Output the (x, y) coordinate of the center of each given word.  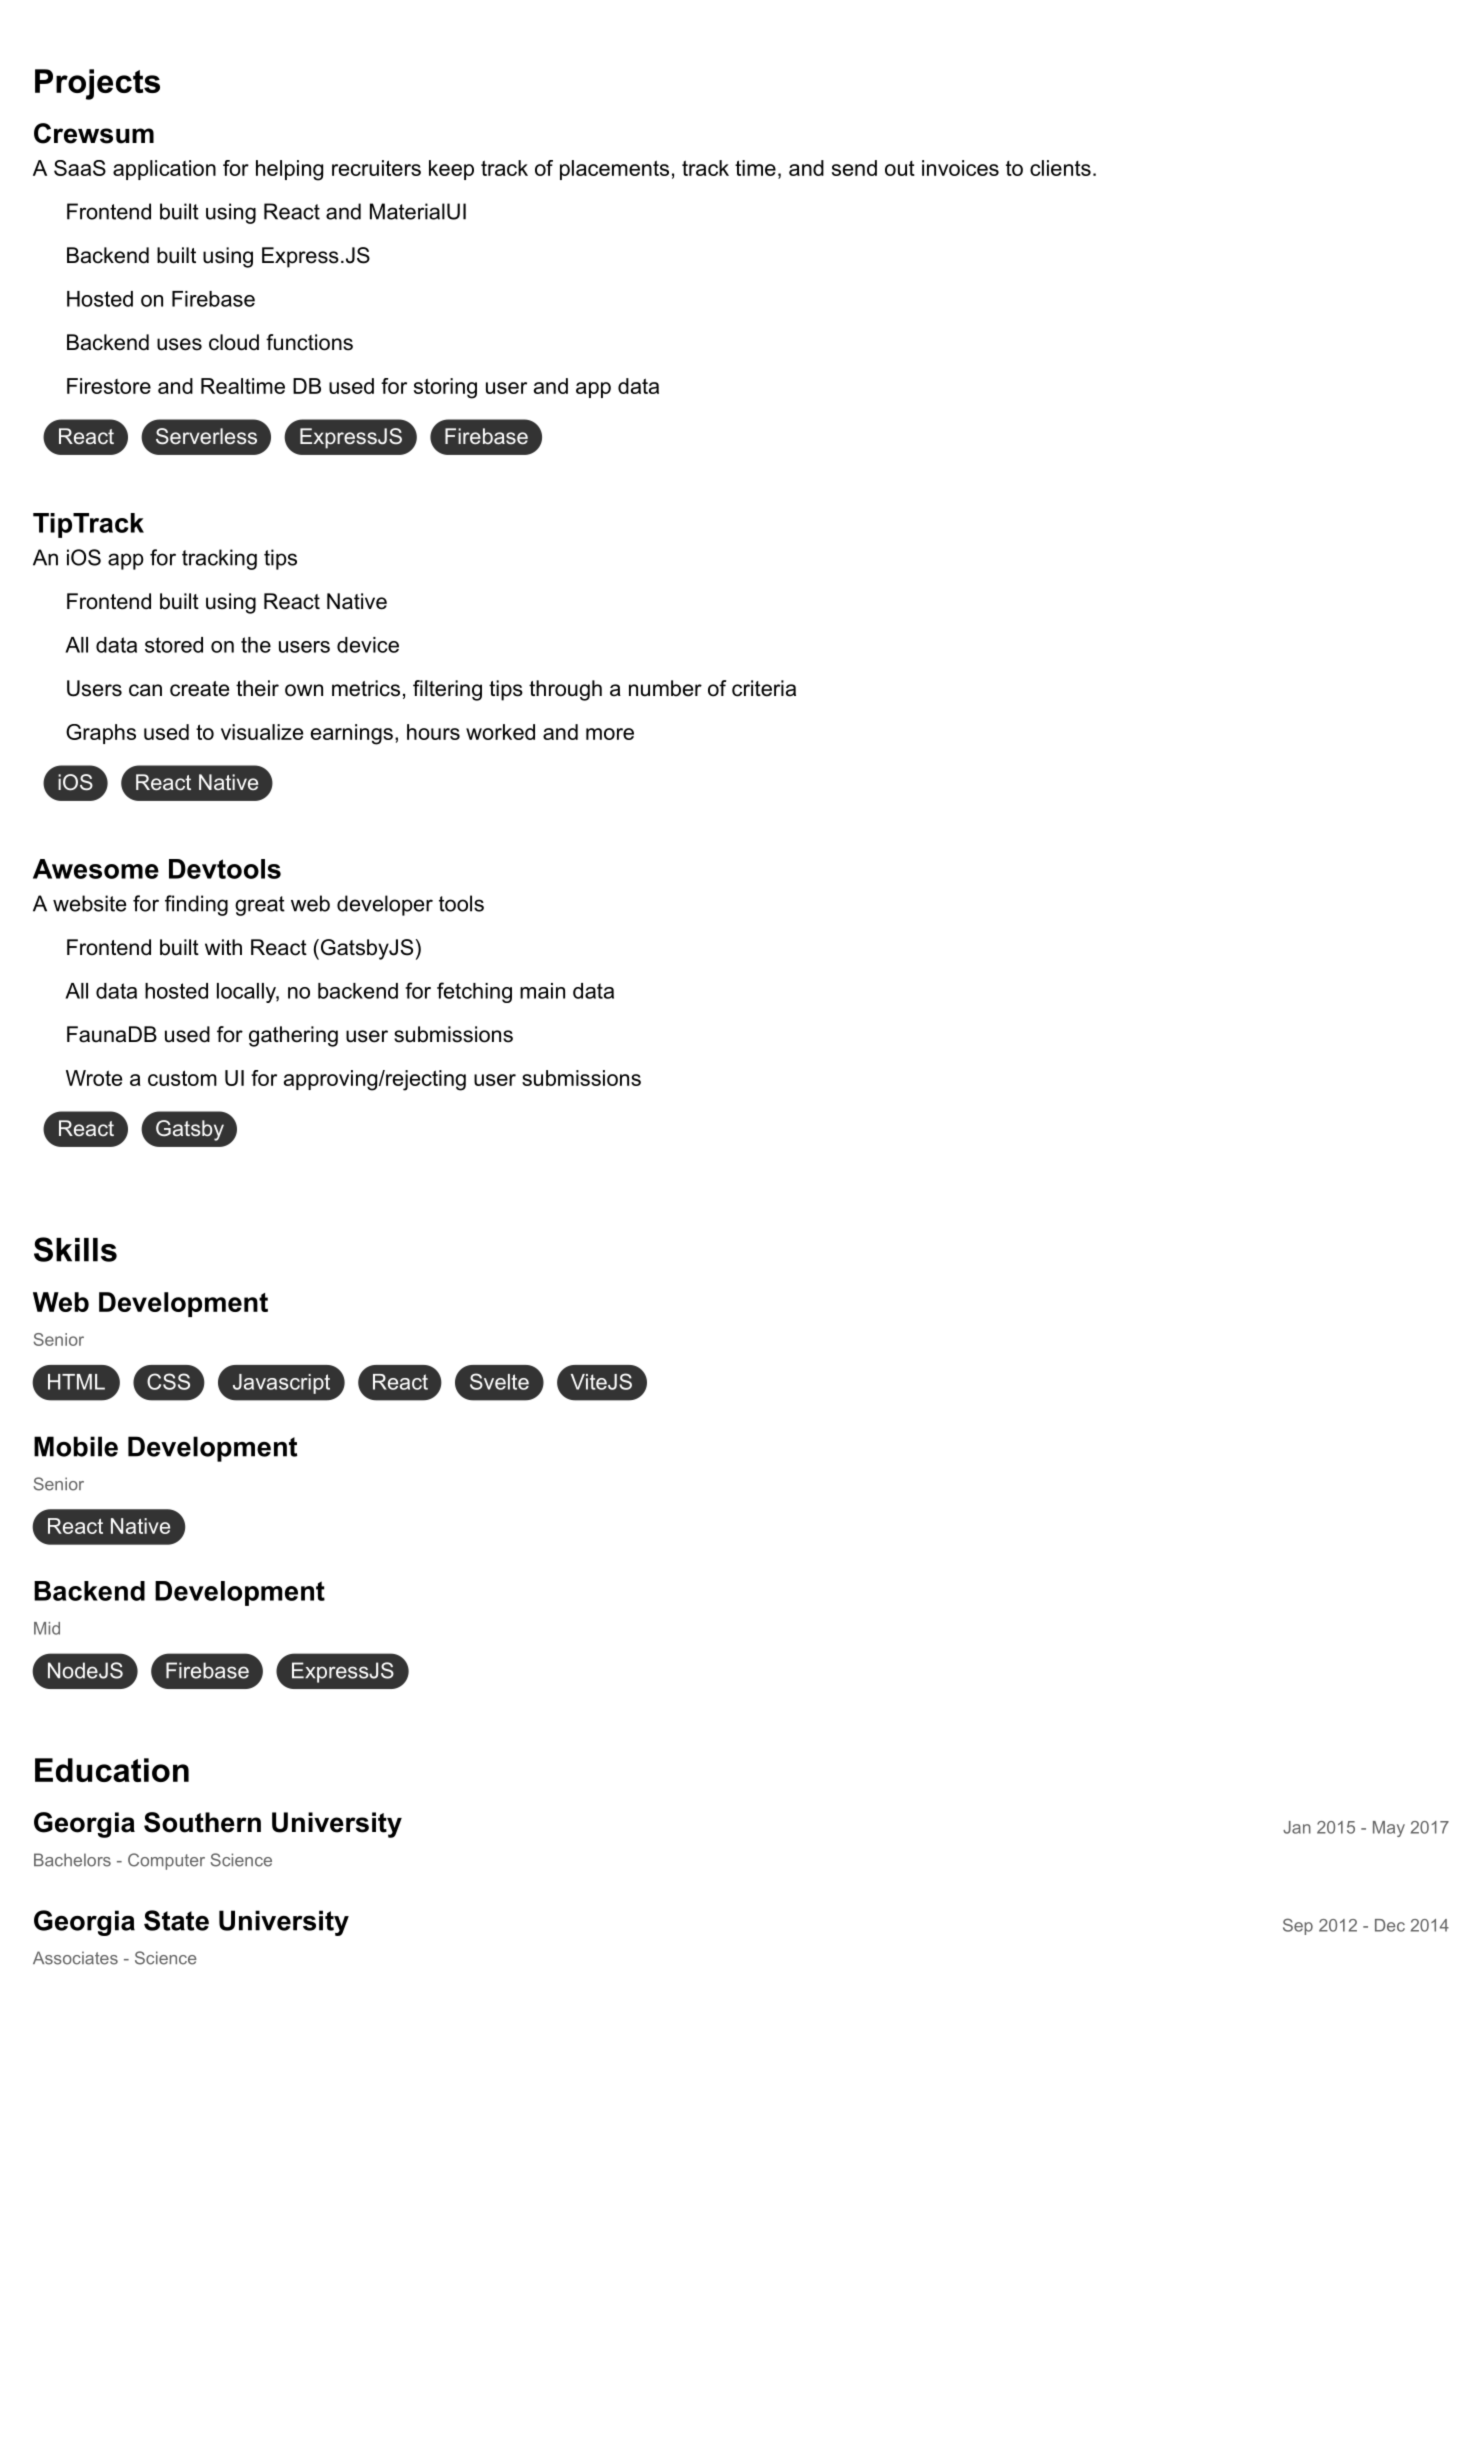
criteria (764, 688)
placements (614, 170)
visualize (262, 732)
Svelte (499, 1381)
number (665, 688)
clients (1060, 168)
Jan (1297, 1827)
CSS (168, 1381)
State (176, 1920)
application (164, 170)
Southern (202, 1822)
